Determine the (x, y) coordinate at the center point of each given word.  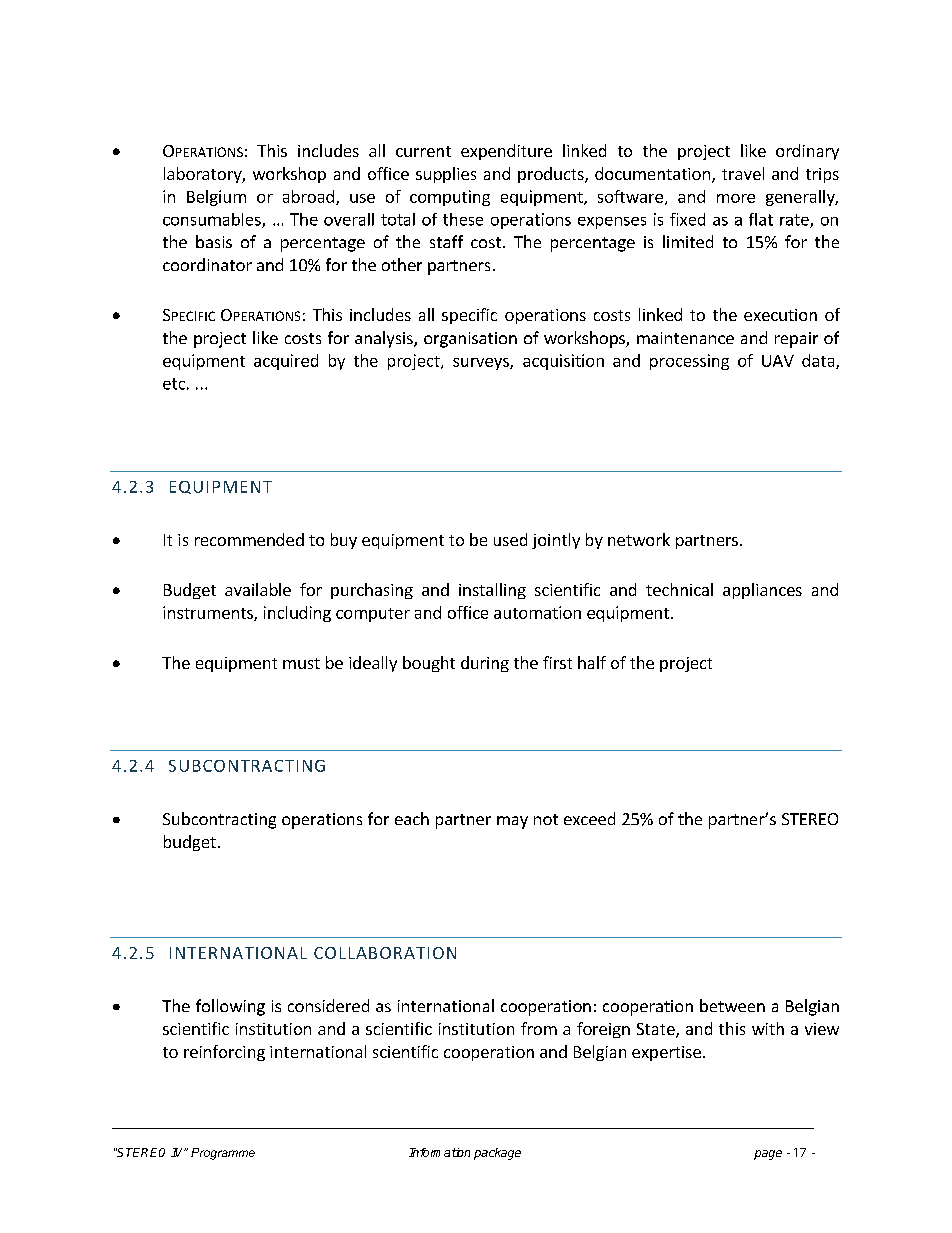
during (485, 664)
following (230, 1007)
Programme (223, 1154)
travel (743, 173)
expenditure (506, 152)
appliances (762, 591)
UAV (778, 361)
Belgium (216, 198)
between (732, 1005)
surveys (482, 364)
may (512, 822)
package (497, 1154)
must (301, 663)
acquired (286, 362)
